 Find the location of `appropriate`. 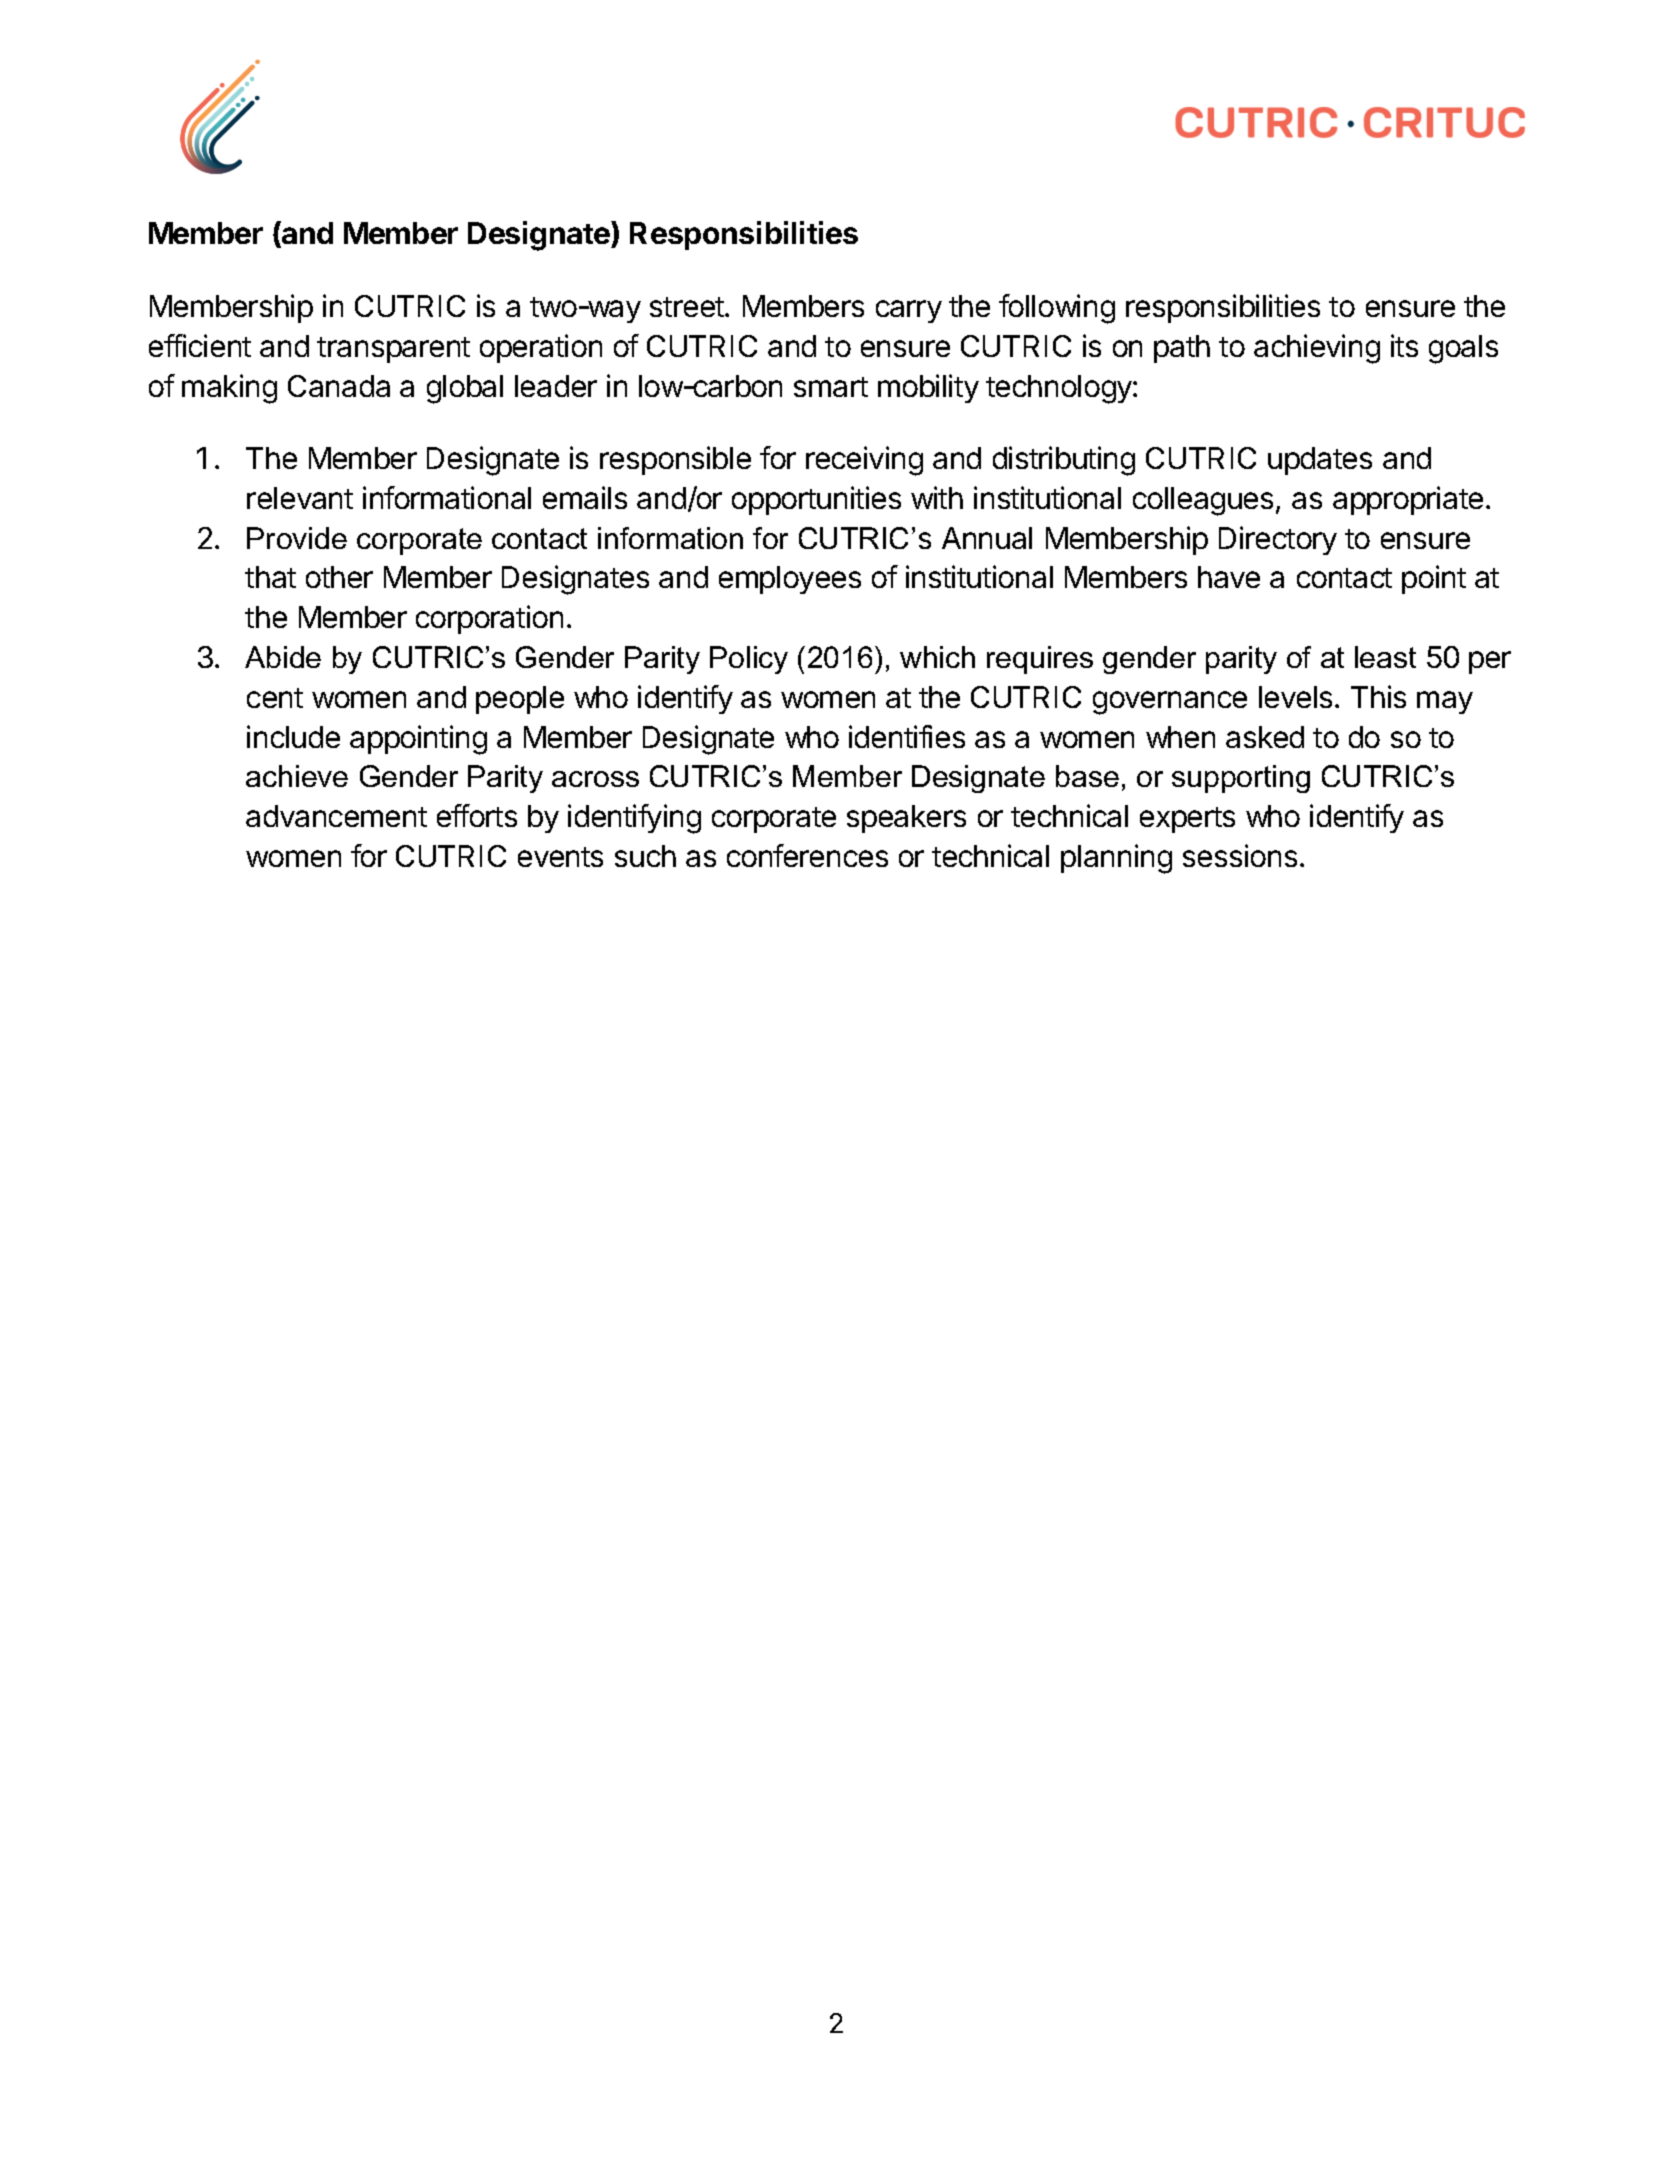

appropriate is located at coordinates (1408, 500).
